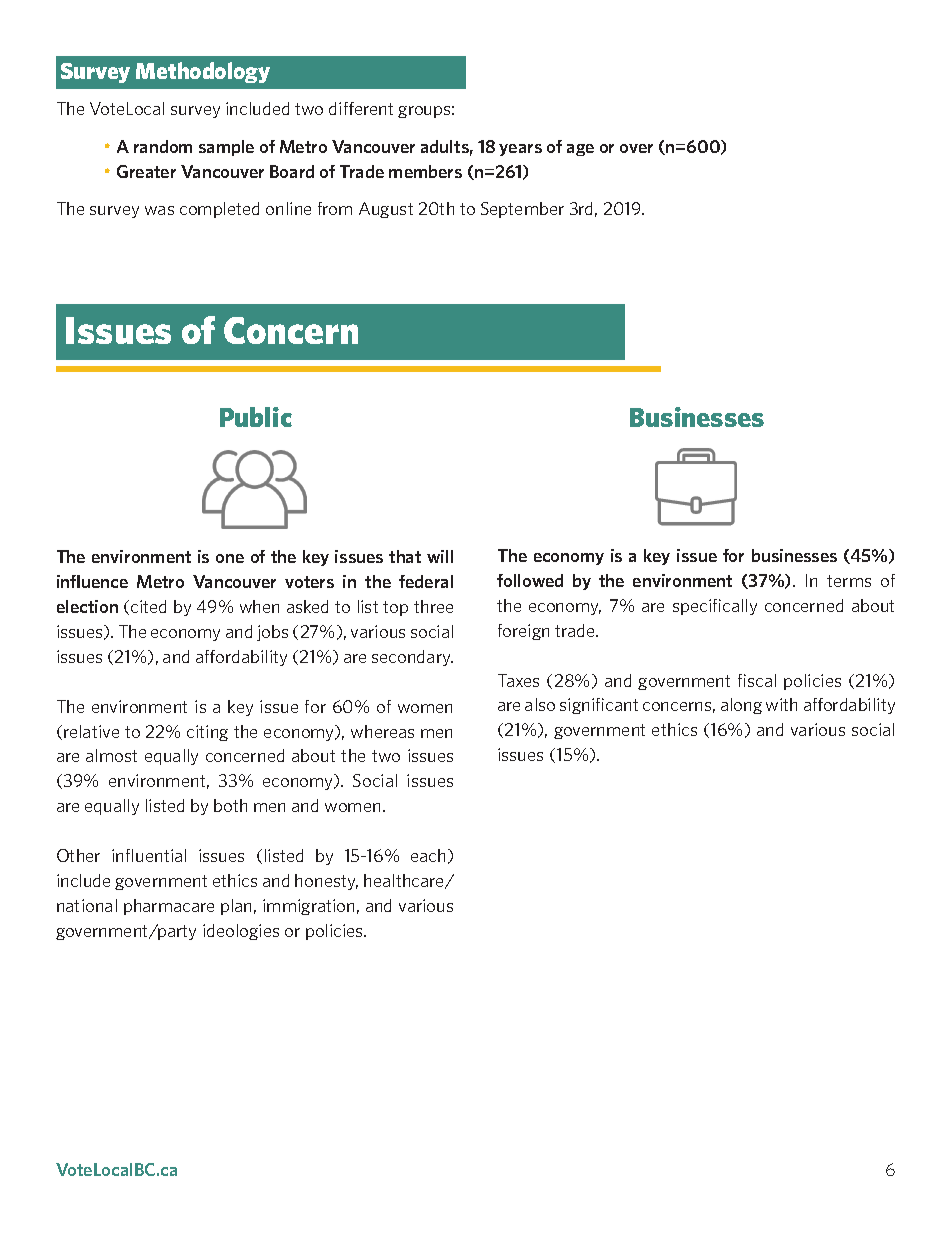 This screenshot has height=1233, width=952. I want to click on September, so click(522, 210).
